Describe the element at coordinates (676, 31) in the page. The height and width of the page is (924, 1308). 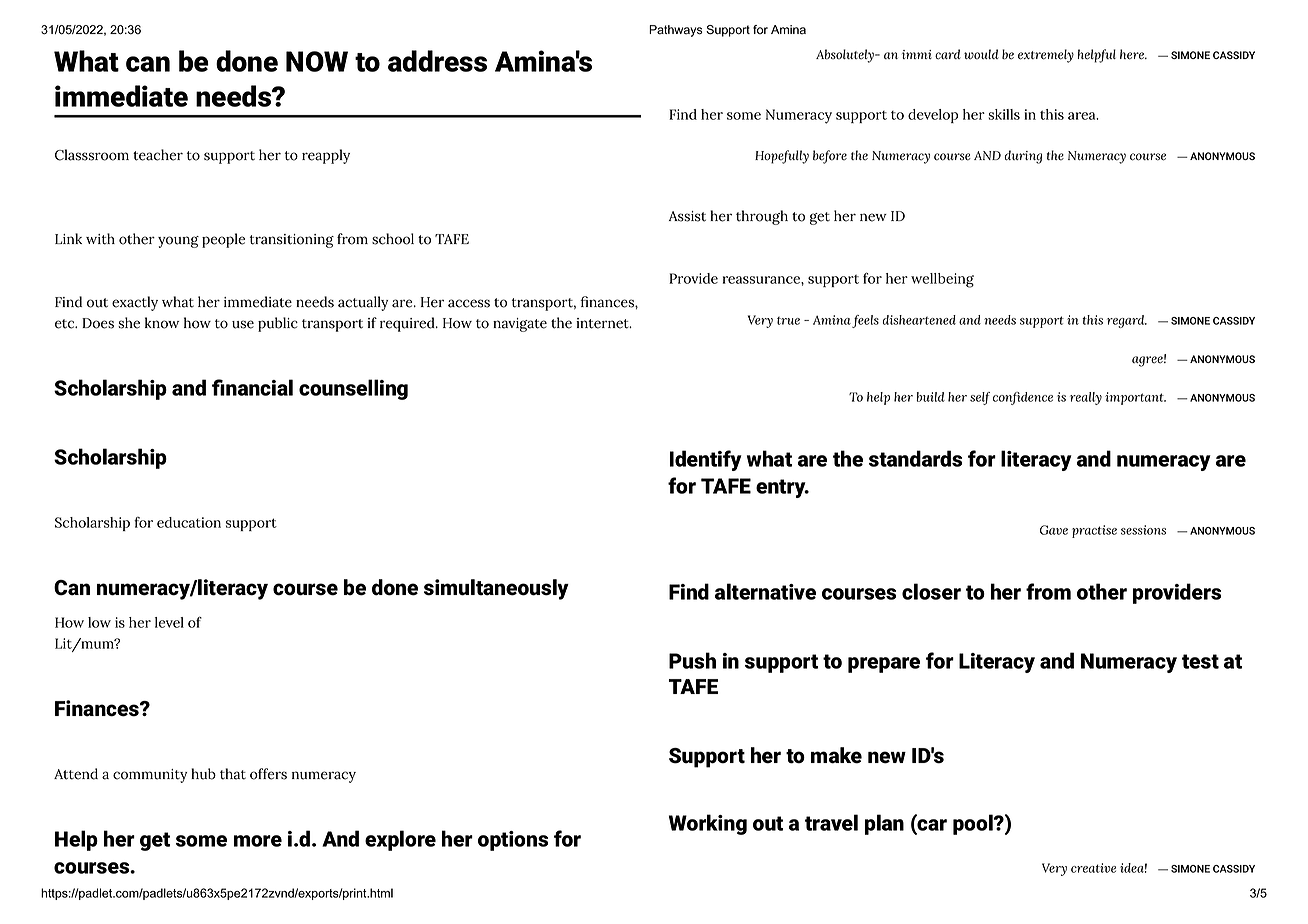
I see `Pathways` at that location.
